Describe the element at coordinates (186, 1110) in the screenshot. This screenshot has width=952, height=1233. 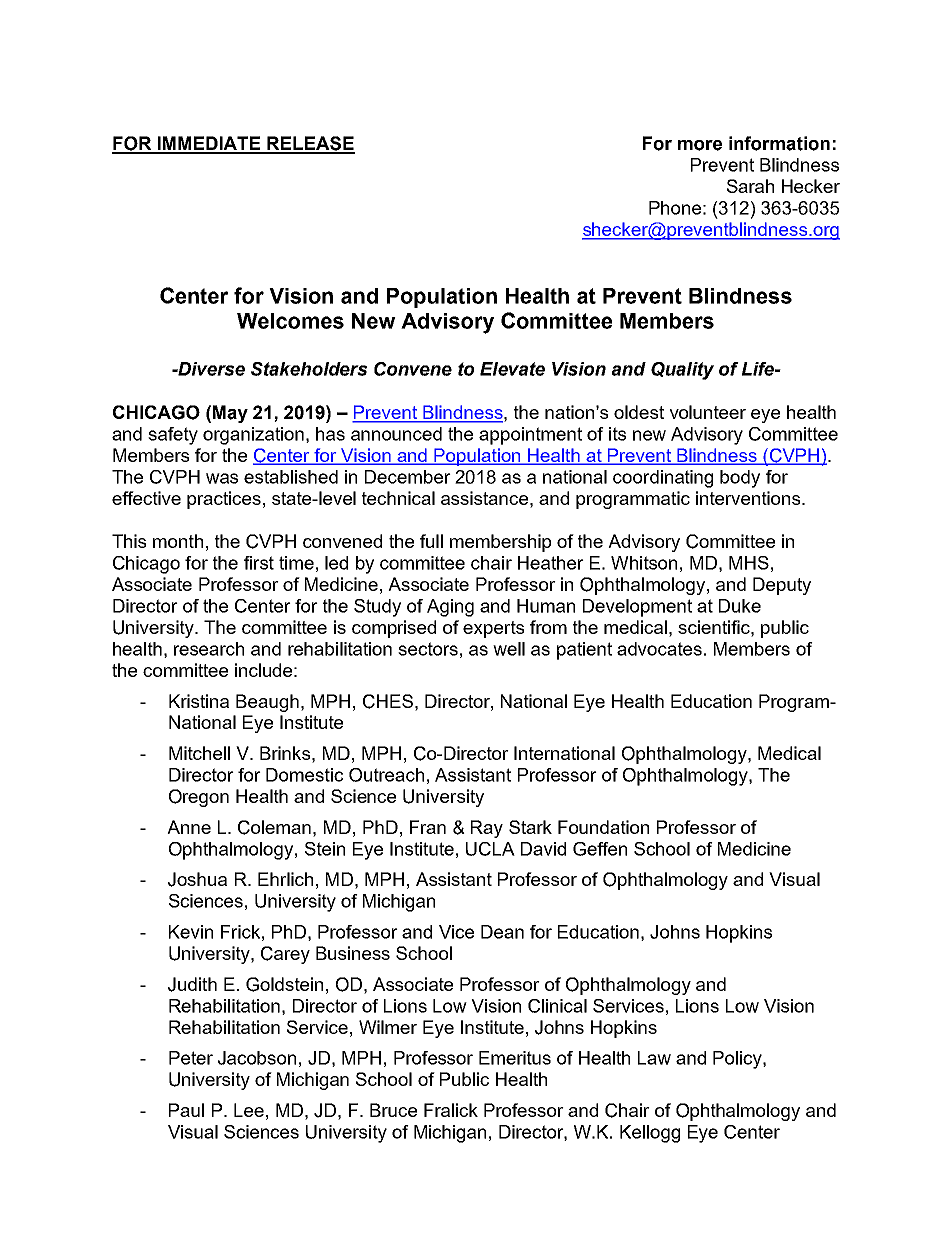
I see `Paul` at that location.
